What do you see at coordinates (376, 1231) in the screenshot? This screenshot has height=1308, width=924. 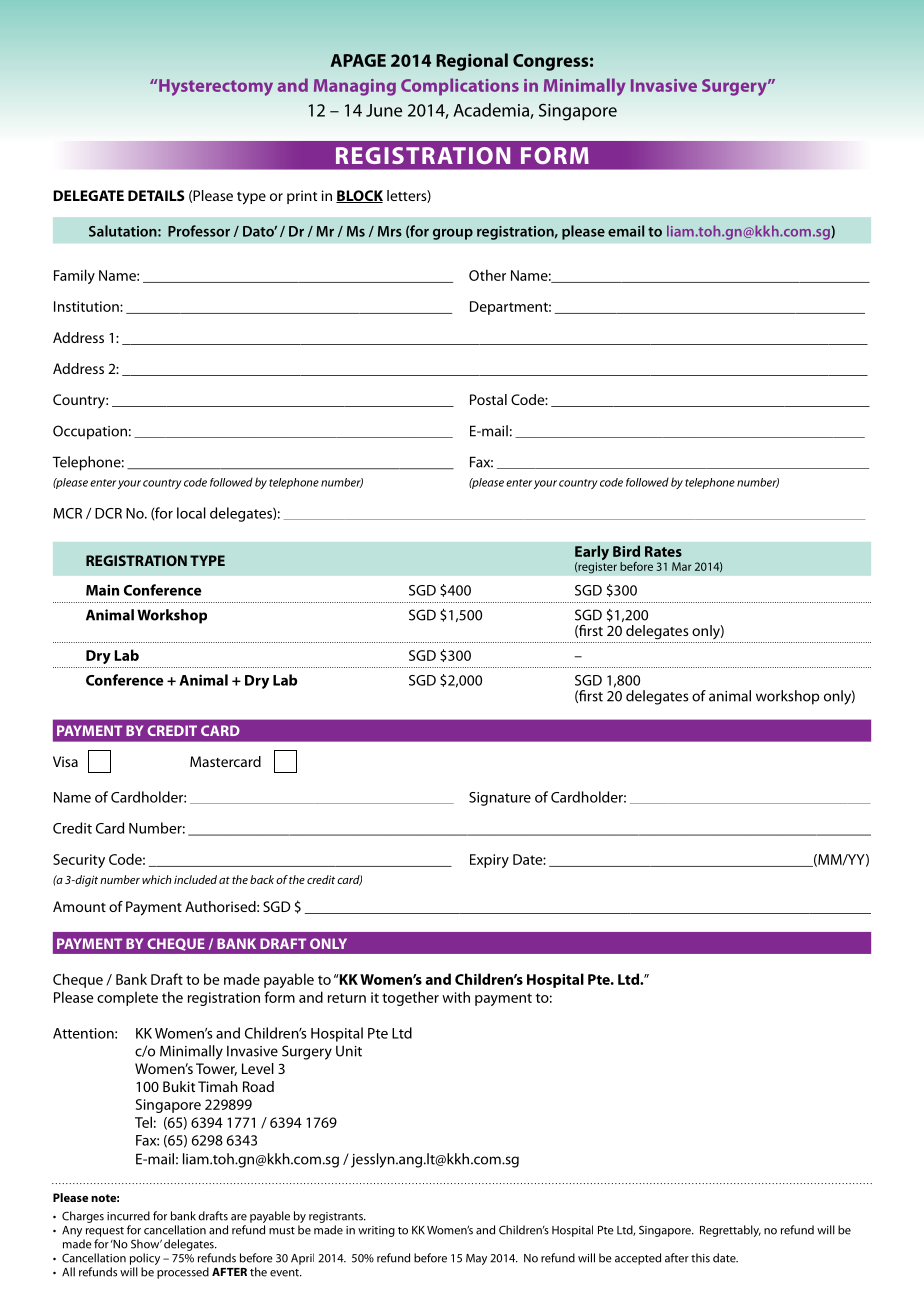 I see `writing` at bounding box center [376, 1231].
